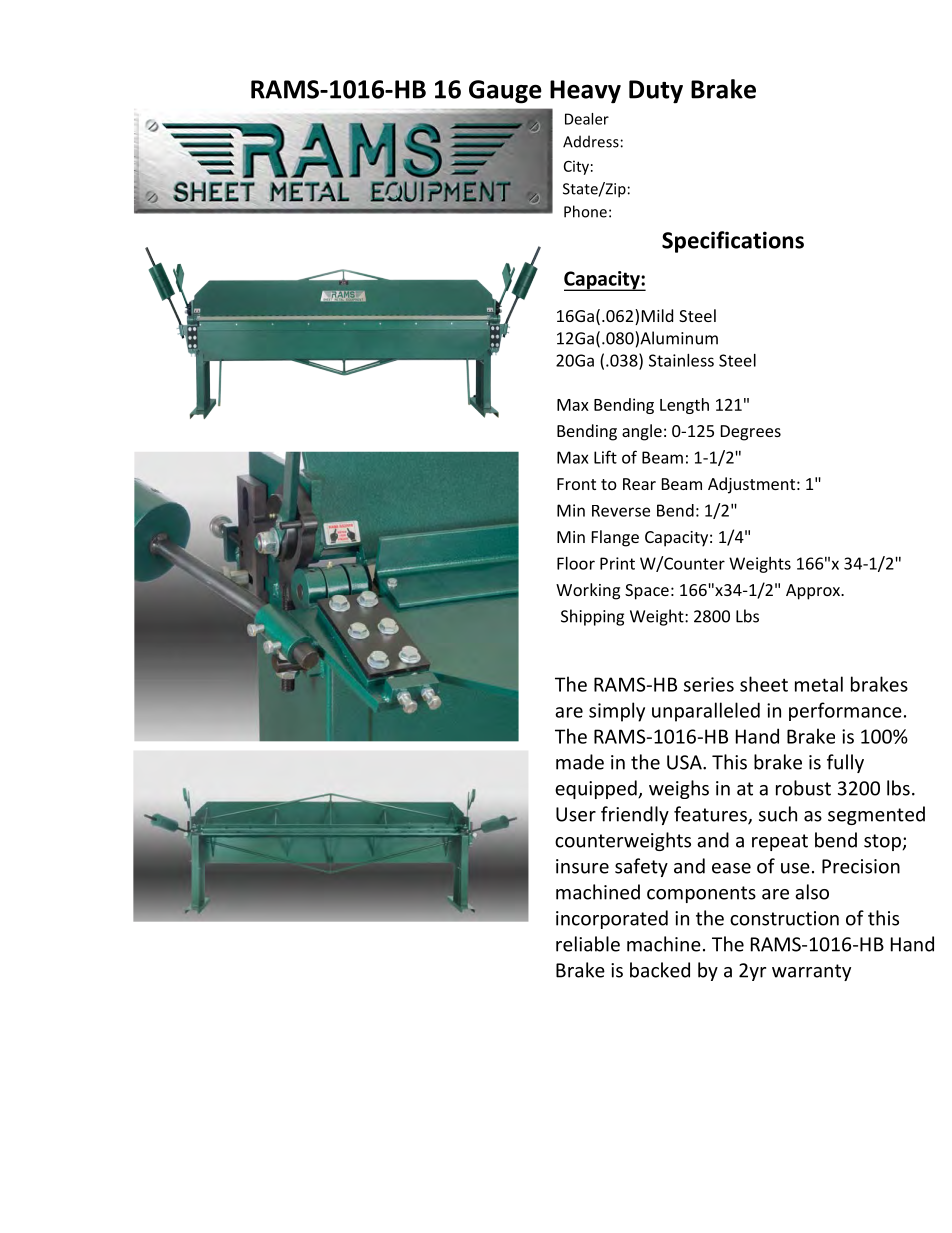 The image size is (952, 1233). What do you see at coordinates (681, 360) in the screenshot?
I see `Stainless` at bounding box center [681, 360].
